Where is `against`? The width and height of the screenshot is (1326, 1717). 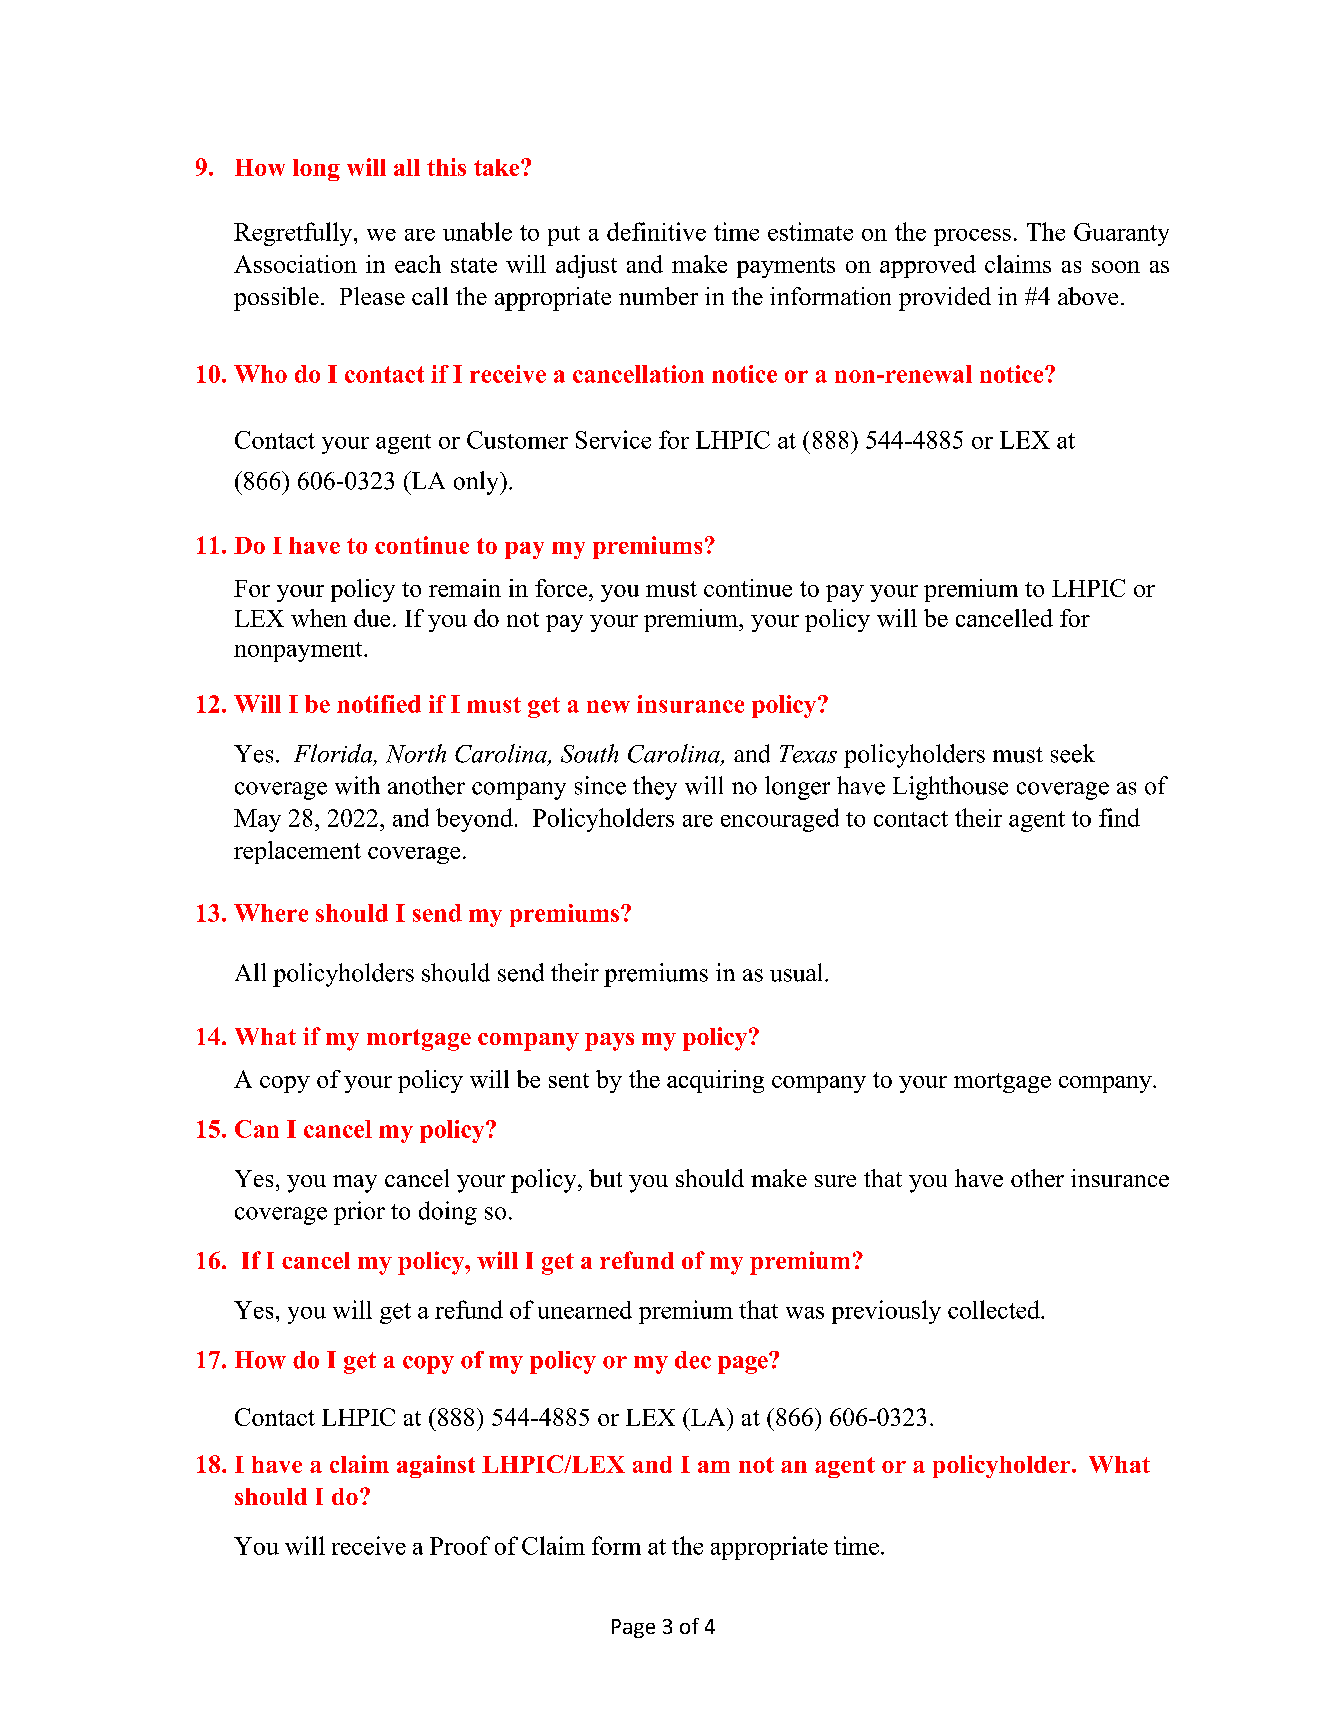
against is located at coordinates (436, 1466).
